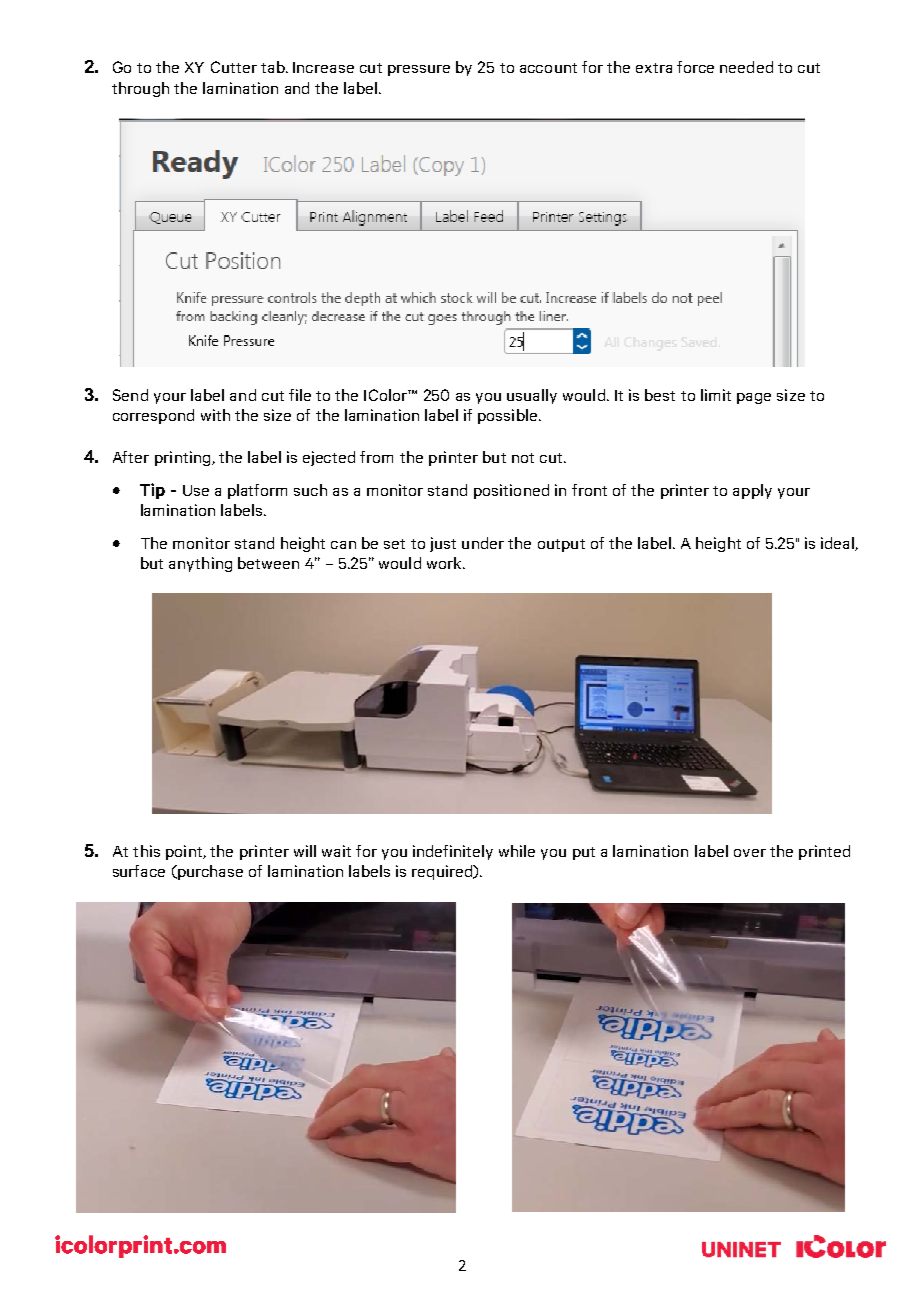 The height and width of the image is (1308, 924). Describe the element at coordinates (209, 872) in the image. I see `purchase` at that location.
